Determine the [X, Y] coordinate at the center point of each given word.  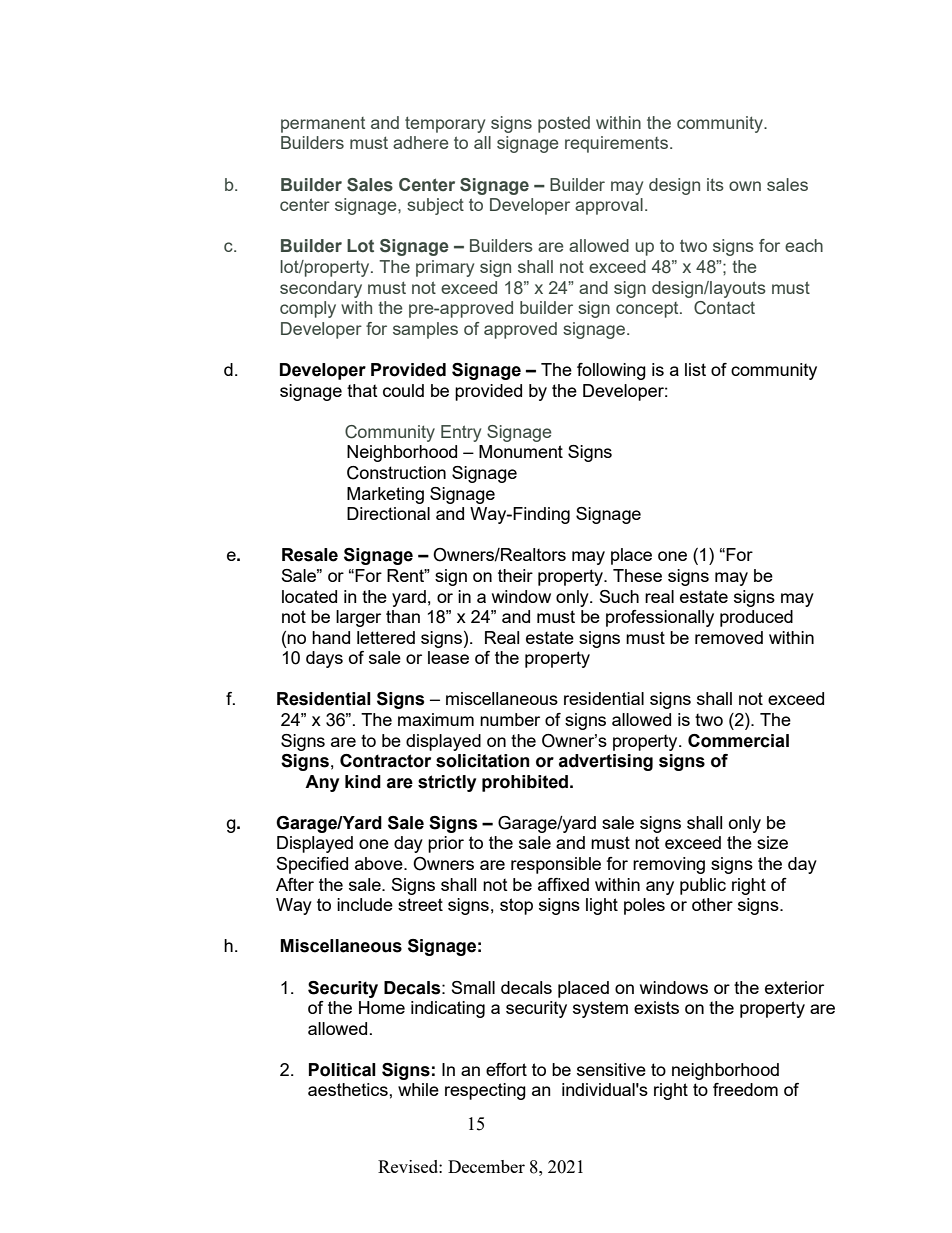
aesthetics [349, 1089]
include [365, 904]
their [515, 575]
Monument [521, 451]
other [712, 904]
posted [564, 124]
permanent [323, 125]
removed [729, 637]
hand [331, 637]
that [362, 390]
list [695, 369]
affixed [563, 884]
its [715, 184]
